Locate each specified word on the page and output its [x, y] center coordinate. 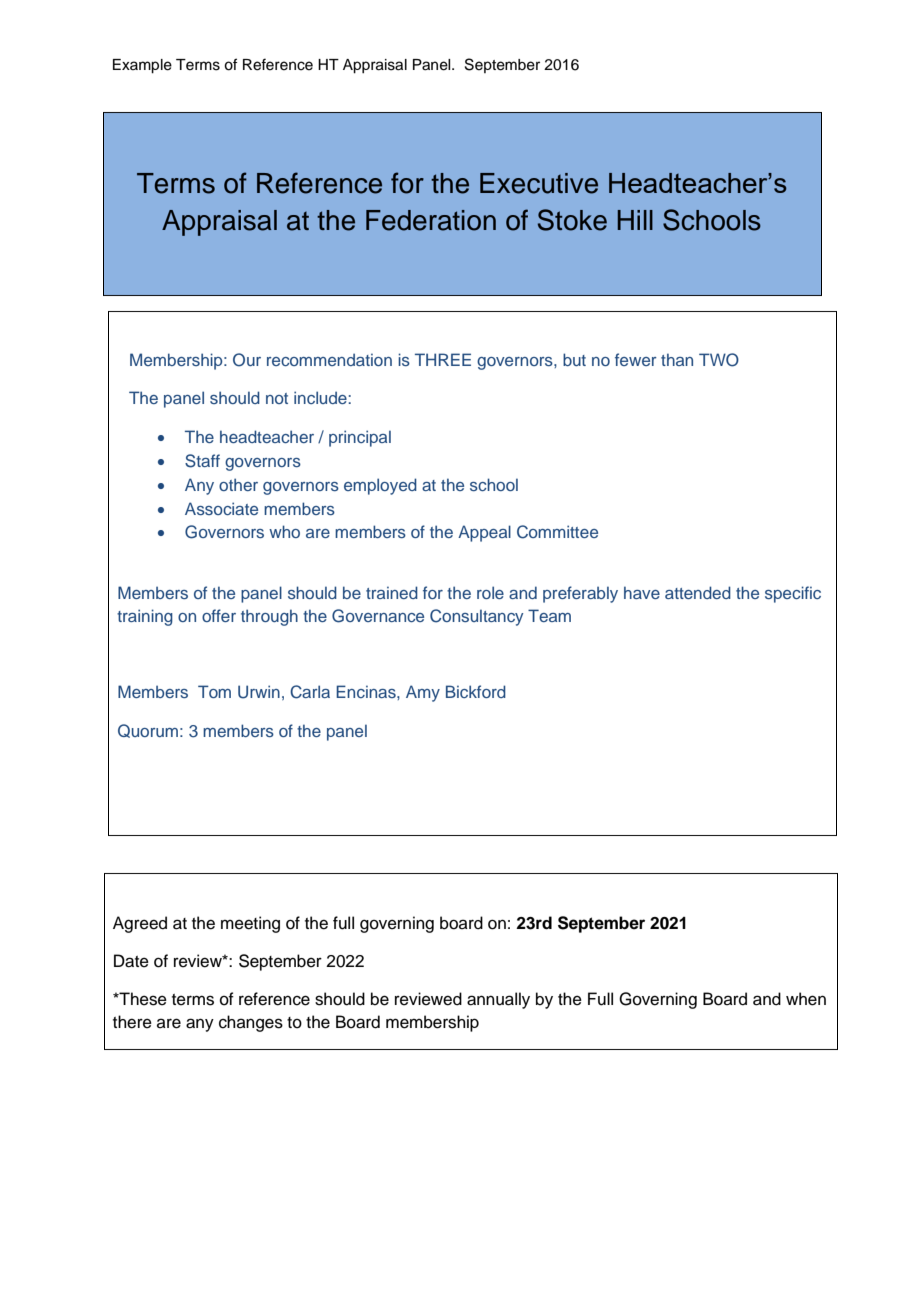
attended [698, 592]
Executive [539, 183]
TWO [719, 360]
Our [247, 360]
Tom [214, 691]
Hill [635, 220]
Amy [423, 693]
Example [142, 66]
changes [251, 1023]
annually [498, 1000]
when [806, 999]
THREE [443, 359]
